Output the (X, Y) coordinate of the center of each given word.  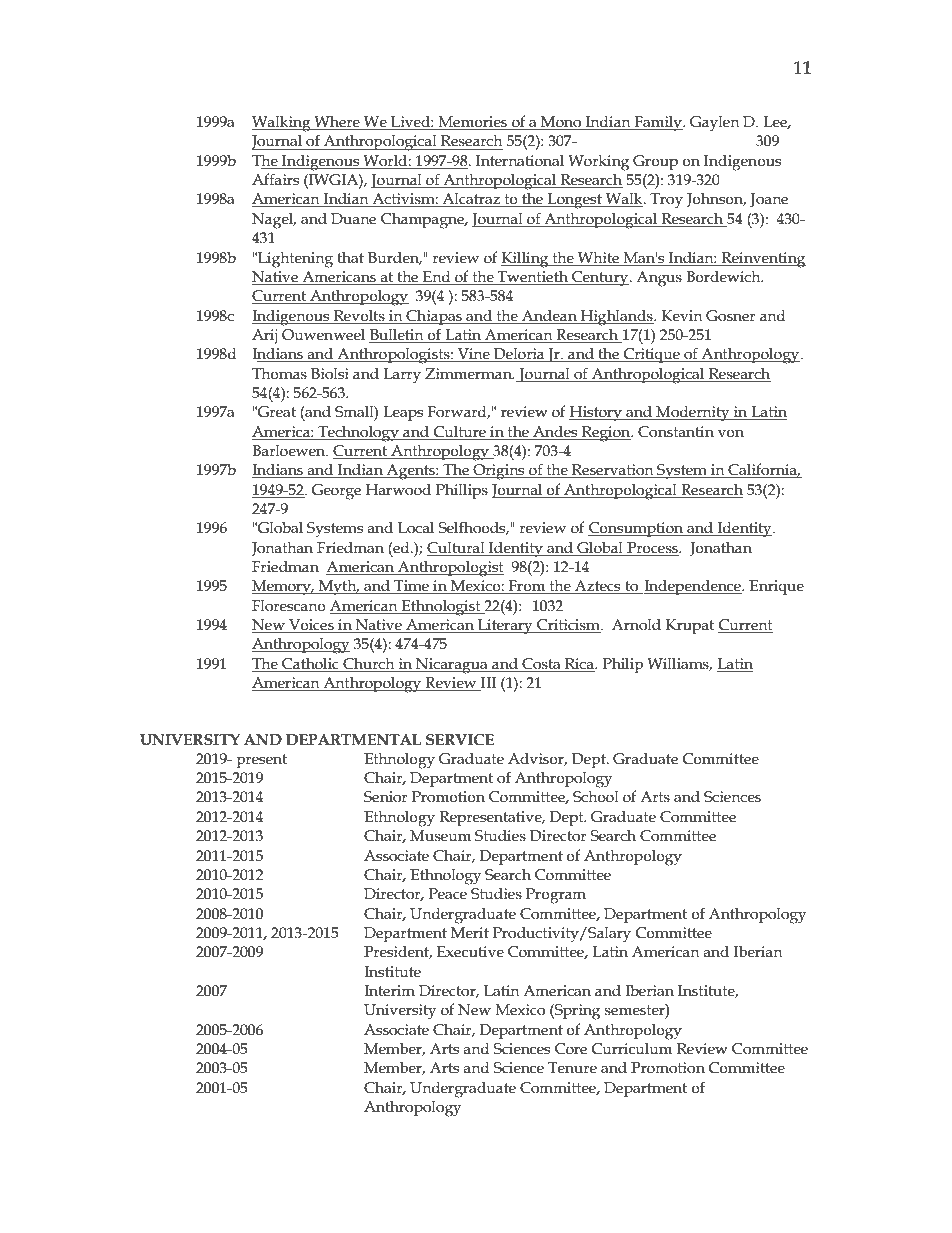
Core (571, 1049)
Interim (389, 991)
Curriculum (632, 1049)
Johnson (716, 200)
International (520, 161)
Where (337, 123)
